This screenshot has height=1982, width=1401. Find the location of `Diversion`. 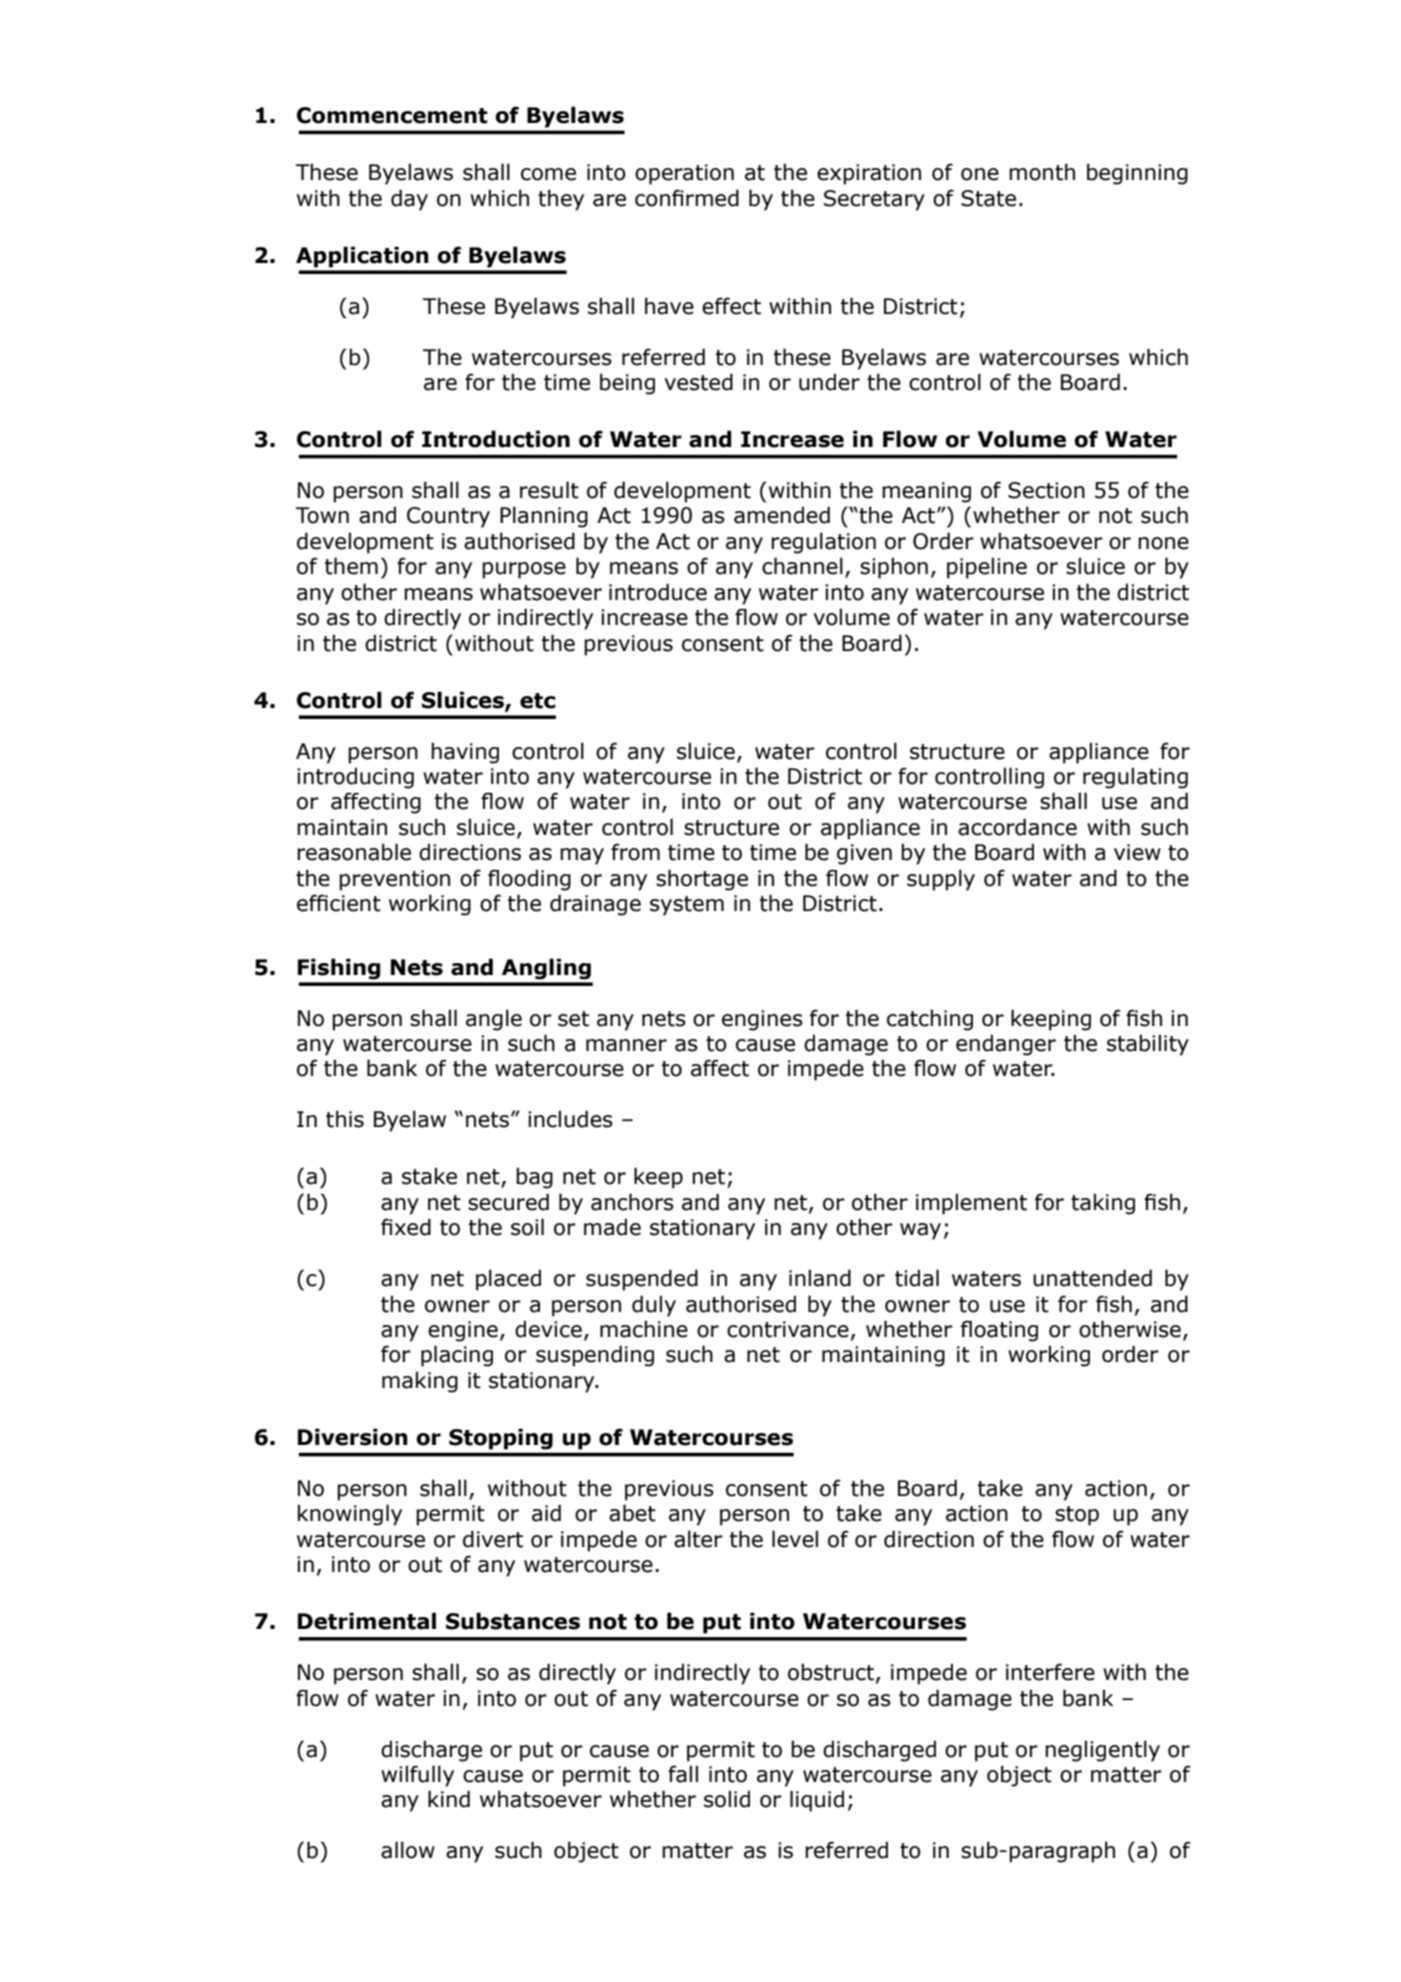

Diversion is located at coordinates (353, 1437).
